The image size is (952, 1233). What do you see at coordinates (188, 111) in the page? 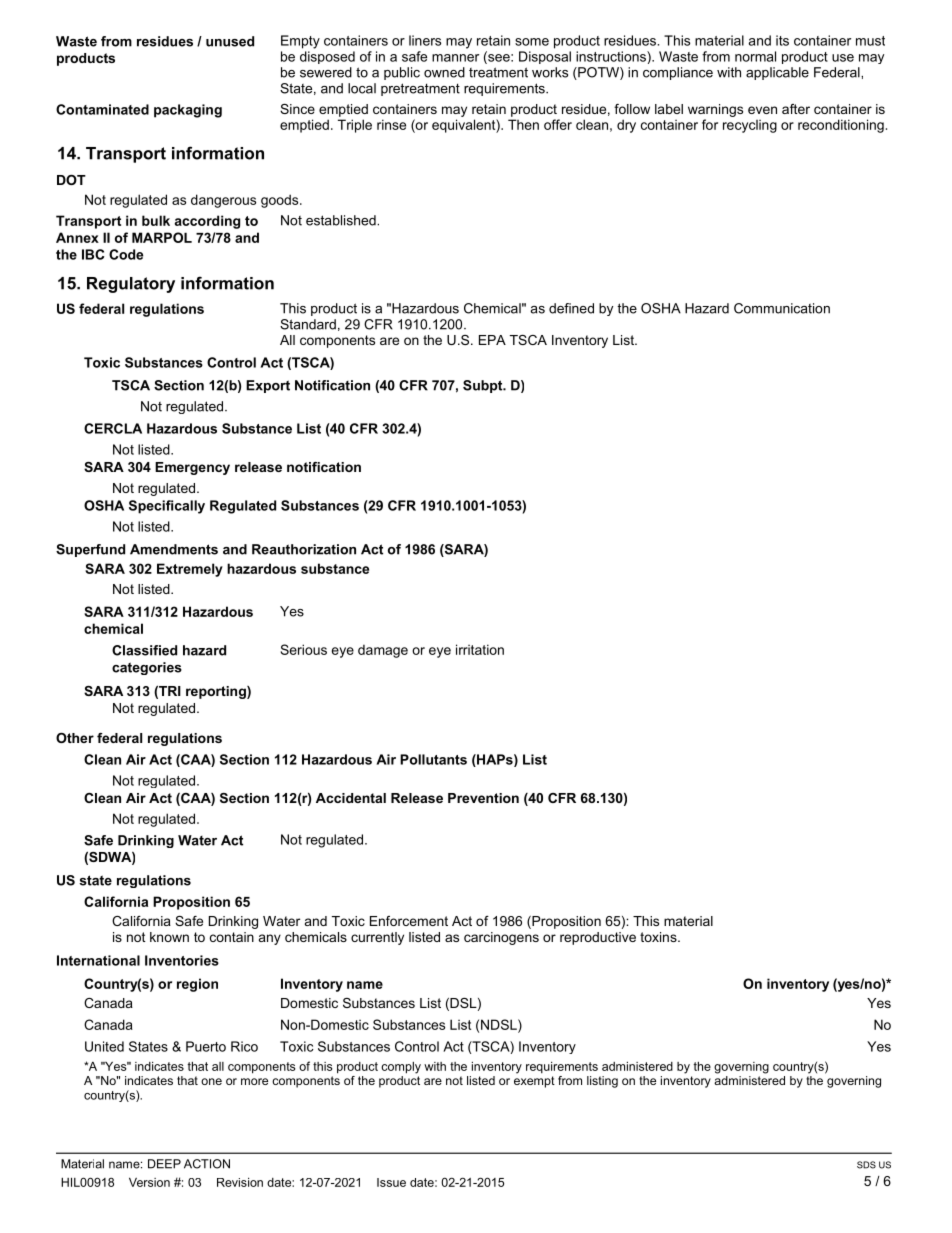
I see `packaging` at bounding box center [188, 111].
